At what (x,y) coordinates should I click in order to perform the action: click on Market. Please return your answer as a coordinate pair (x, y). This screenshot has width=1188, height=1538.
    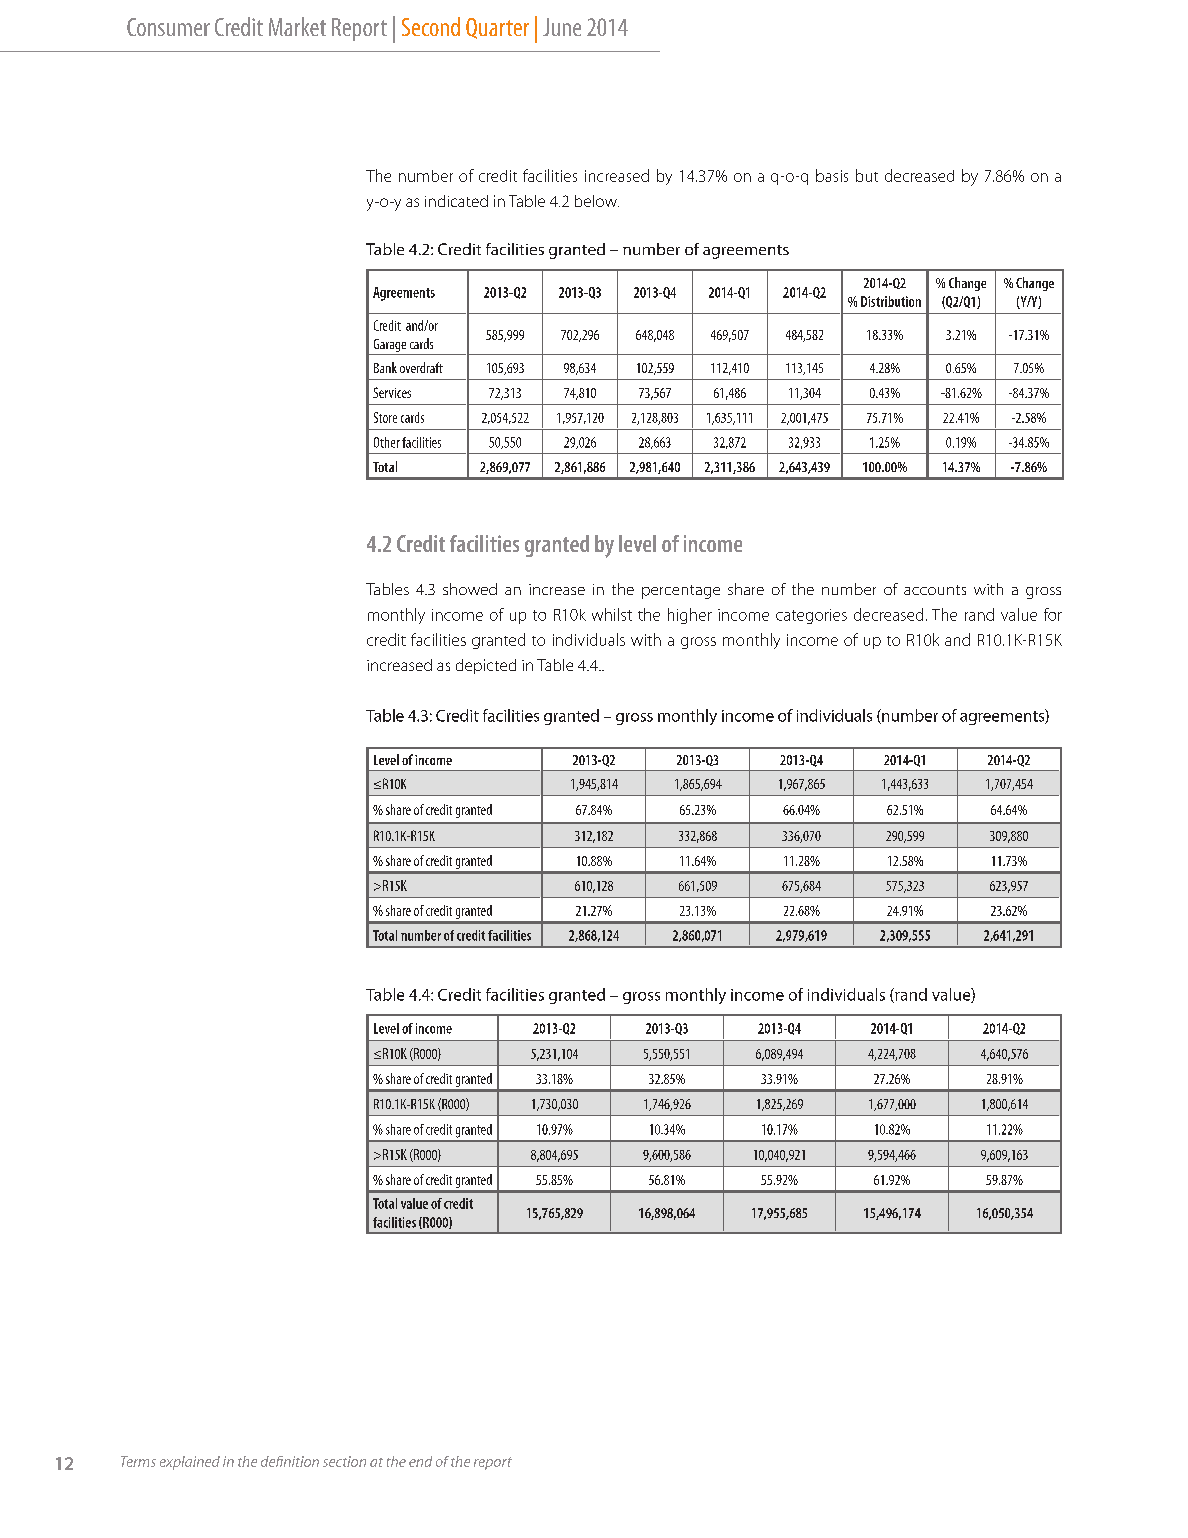
    Looking at the image, I should click on (297, 26).
